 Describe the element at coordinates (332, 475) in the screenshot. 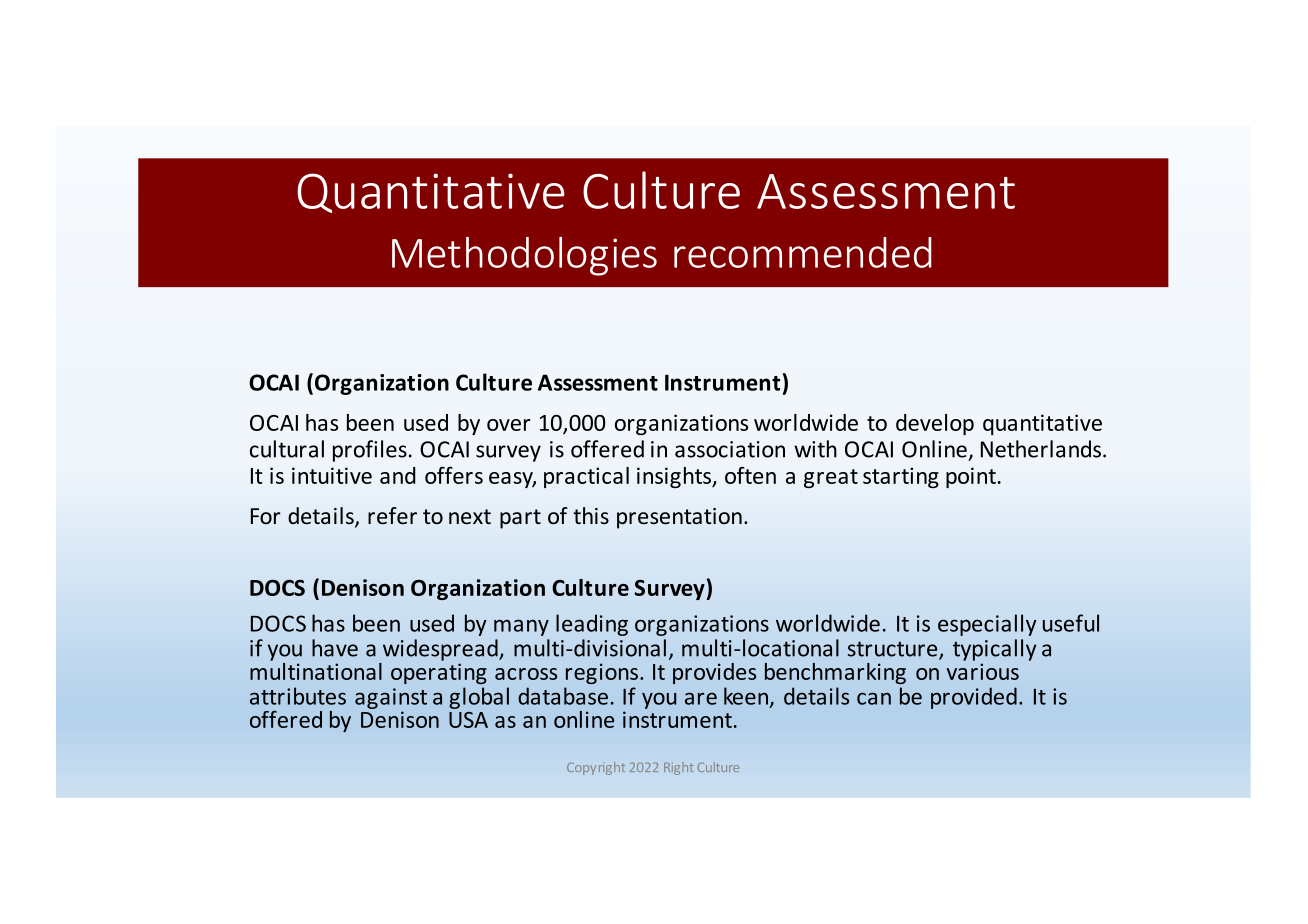

I see `intuitive` at that location.
